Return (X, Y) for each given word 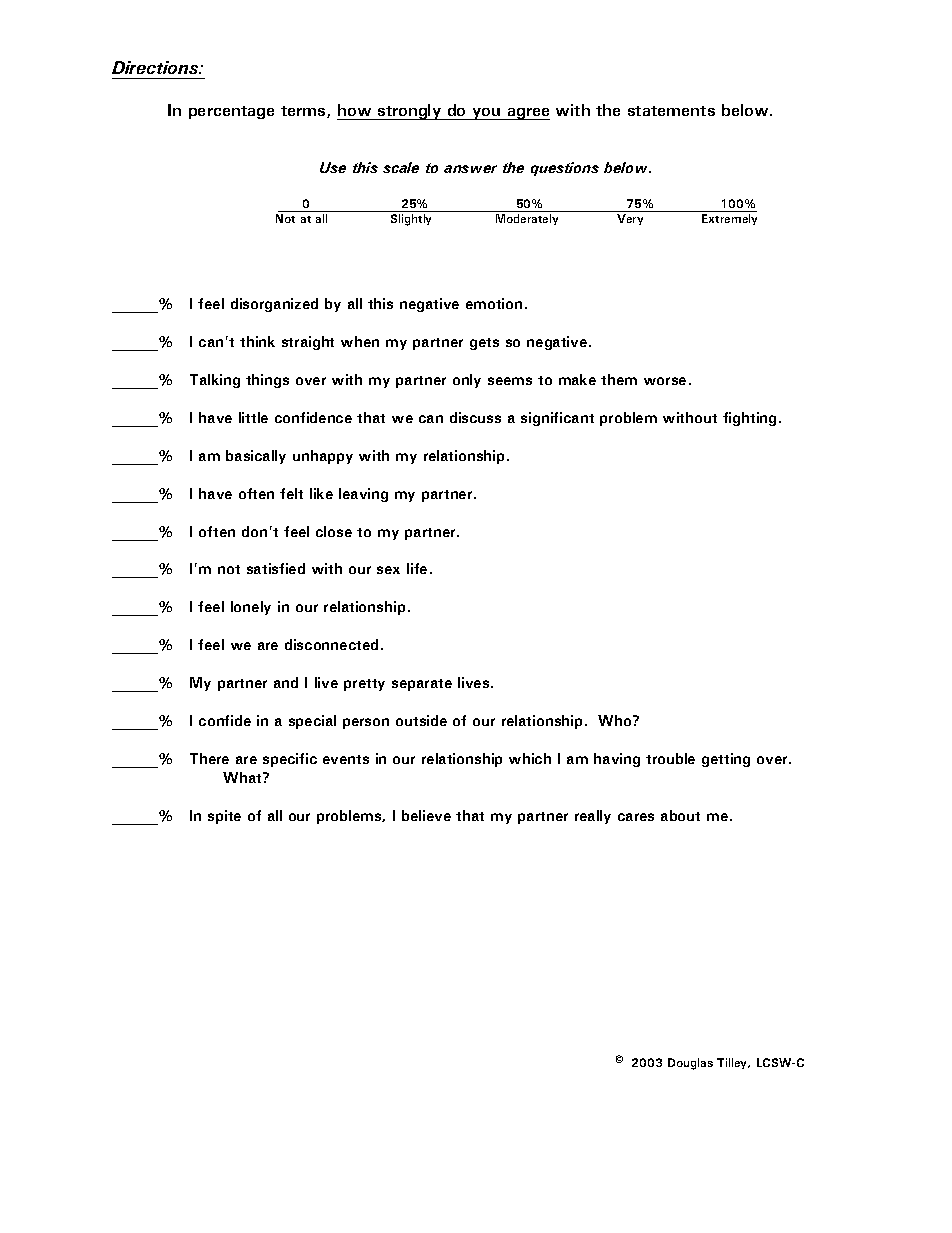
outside (421, 720)
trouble (670, 758)
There (209, 758)
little (253, 417)
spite (224, 817)
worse (665, 381)
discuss (475, 417)
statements (671, 111)
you (486, 114)
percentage (231, 112)
